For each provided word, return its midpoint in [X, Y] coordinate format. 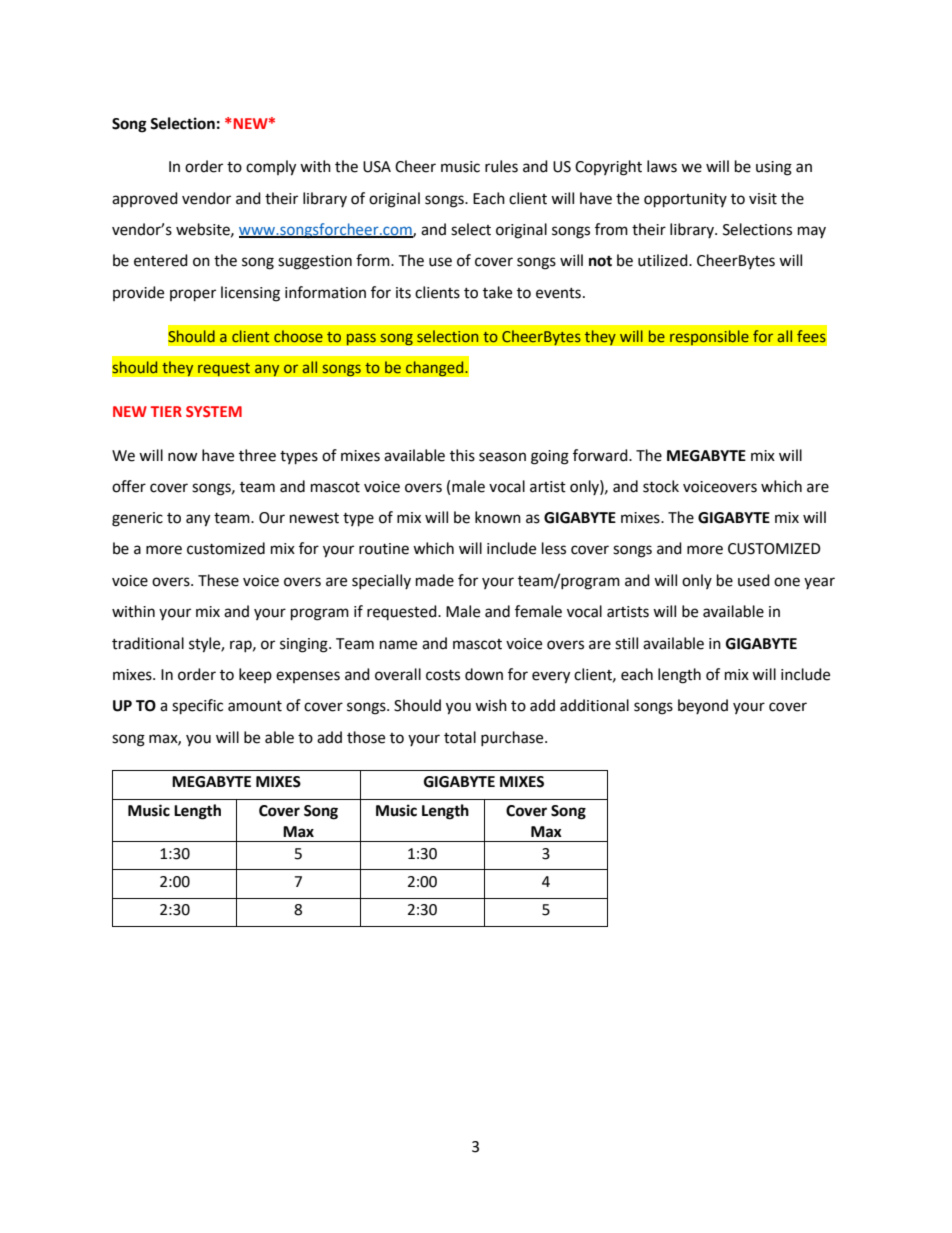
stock [661, 486]
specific [197, 707]
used [754, 580]
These [218, 580]
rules [501, 166]
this [462, 455]
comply [271, 168]
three [257, 455]
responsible [709, 338]
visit [763, 199]
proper [193, 295]
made [435, 580]
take [497, 292]
